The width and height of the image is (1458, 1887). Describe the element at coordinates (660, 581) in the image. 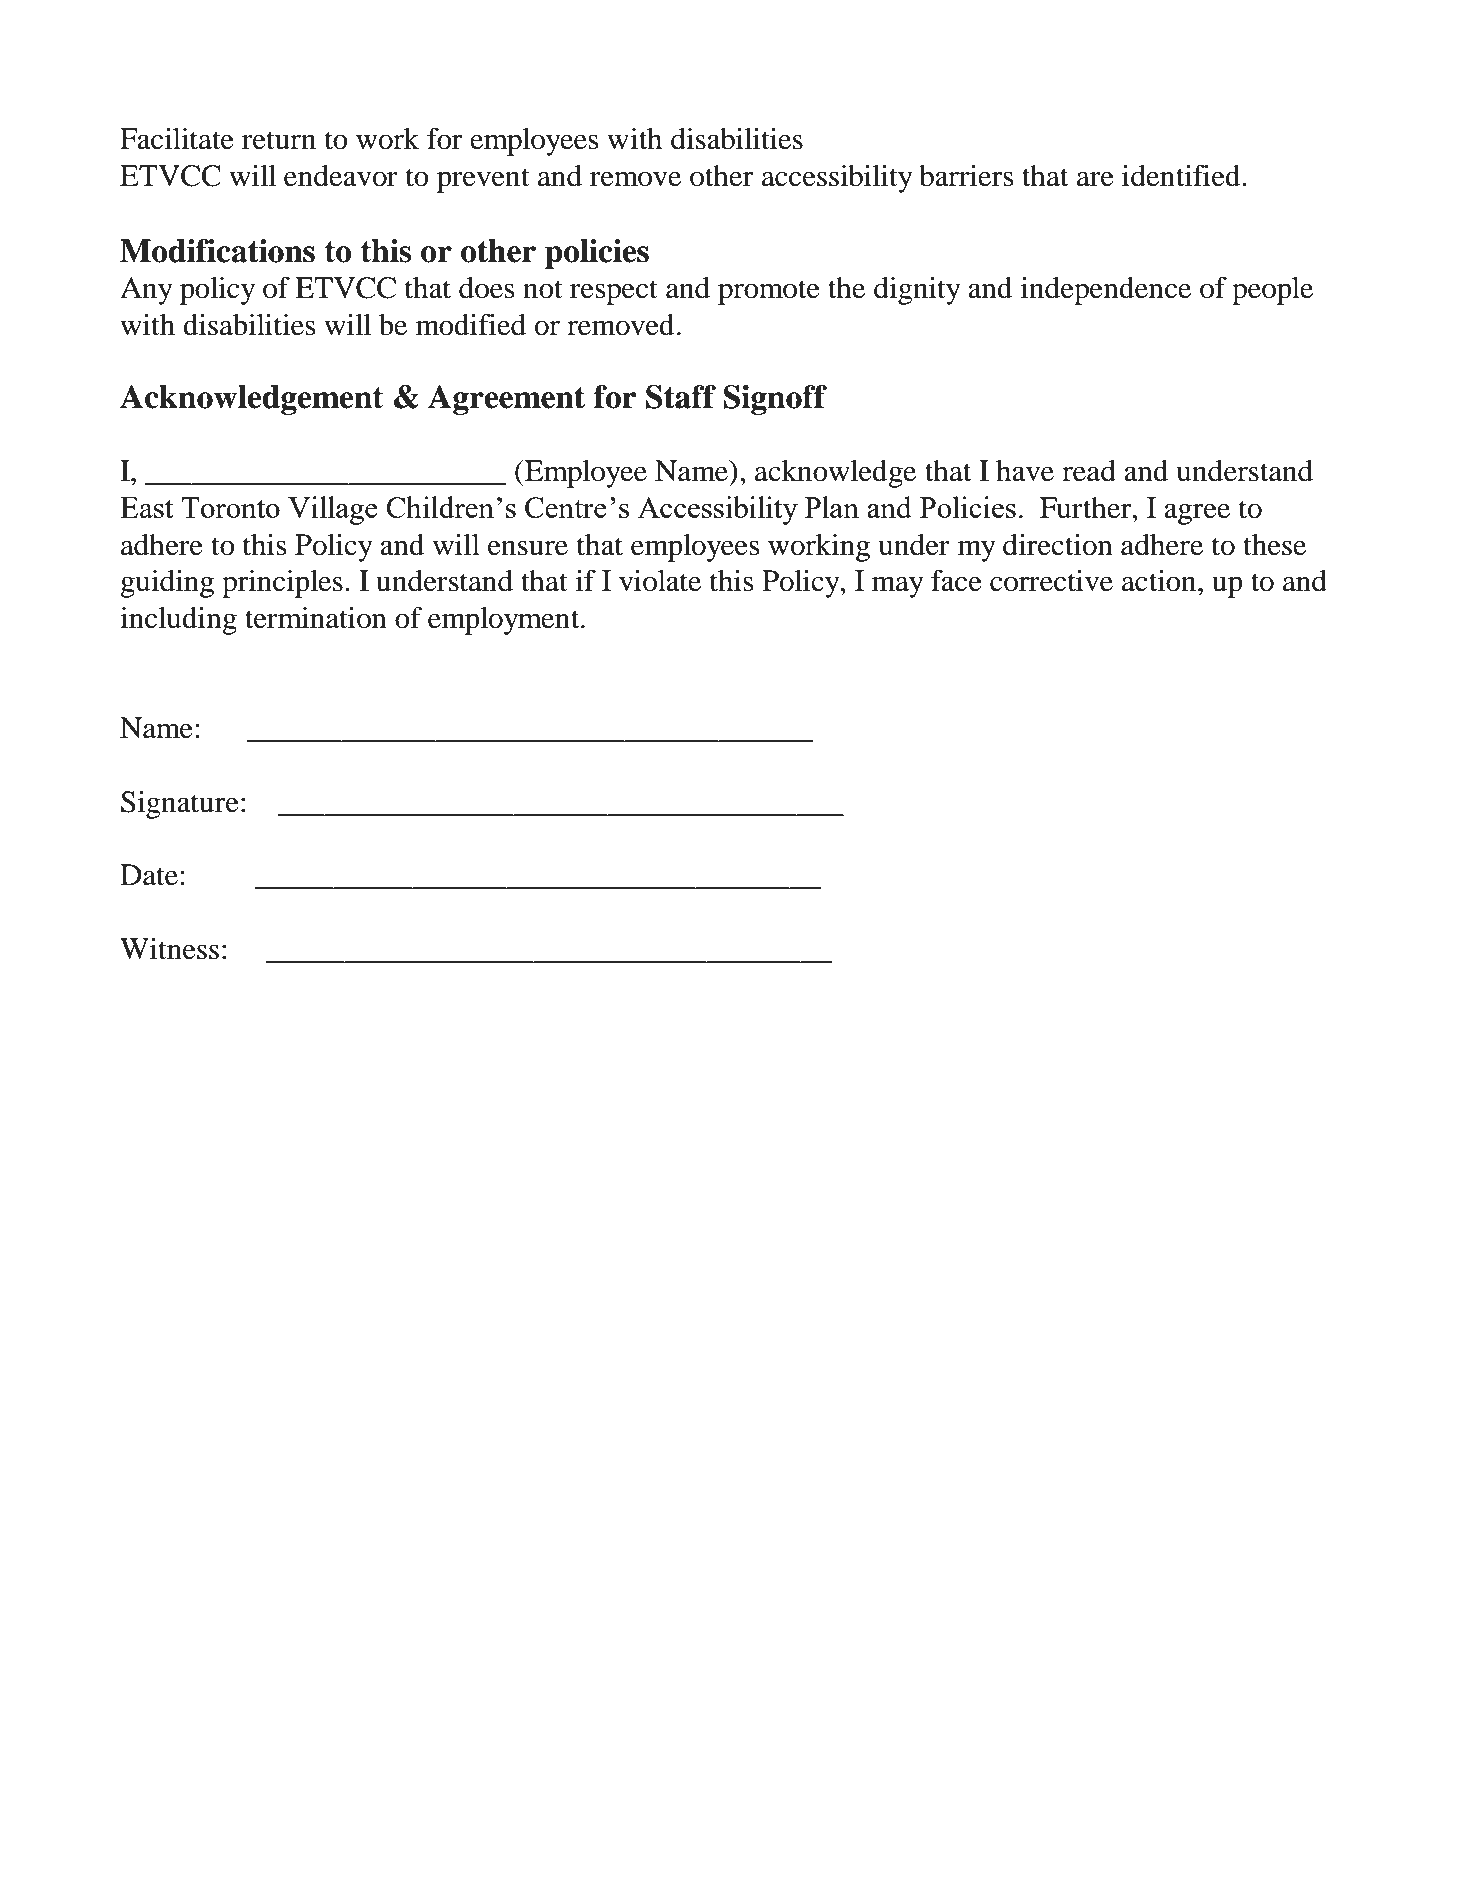

I see `violate` at that location.
